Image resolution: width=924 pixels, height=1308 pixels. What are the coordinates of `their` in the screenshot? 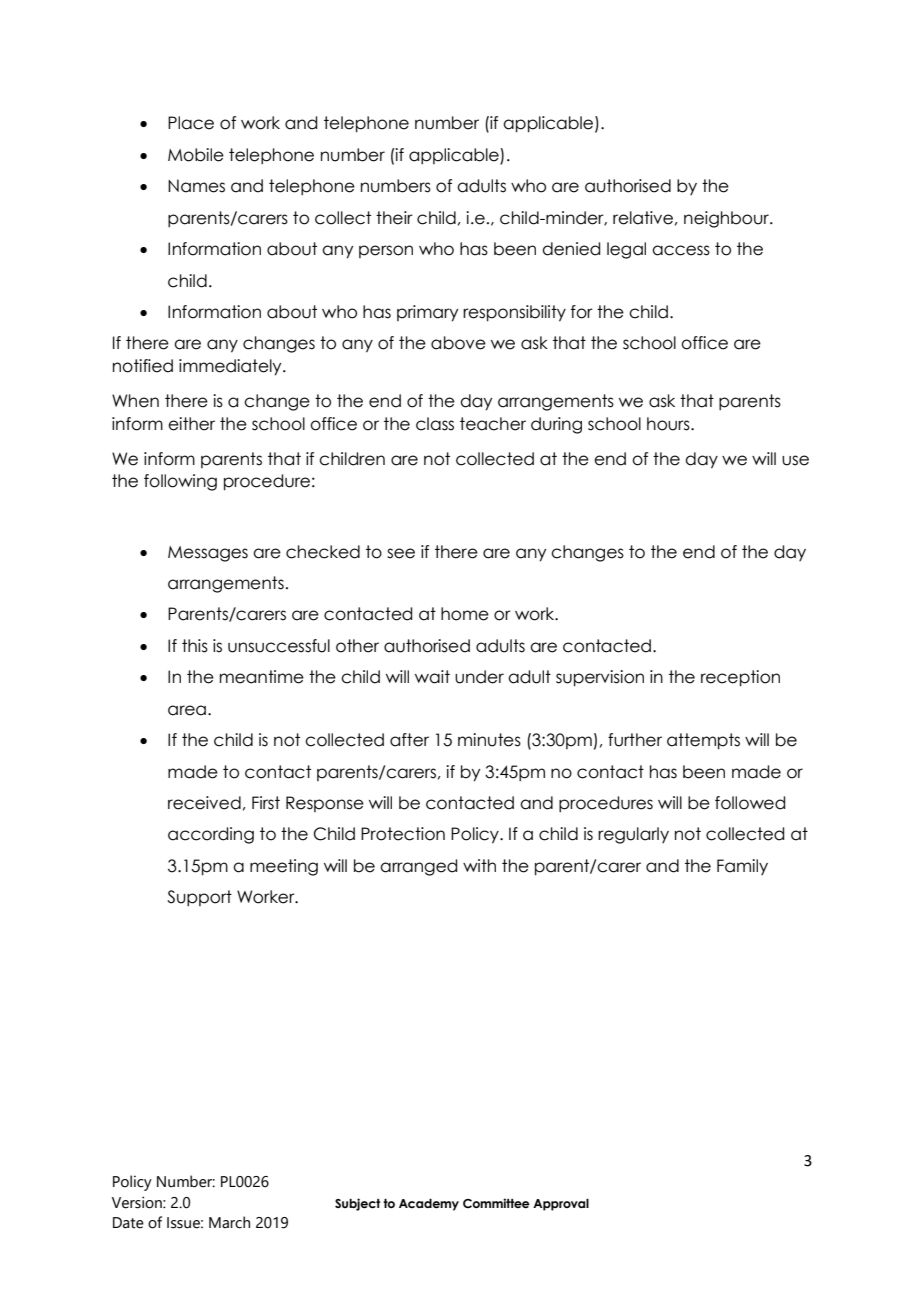 It's located at (394, 218).
